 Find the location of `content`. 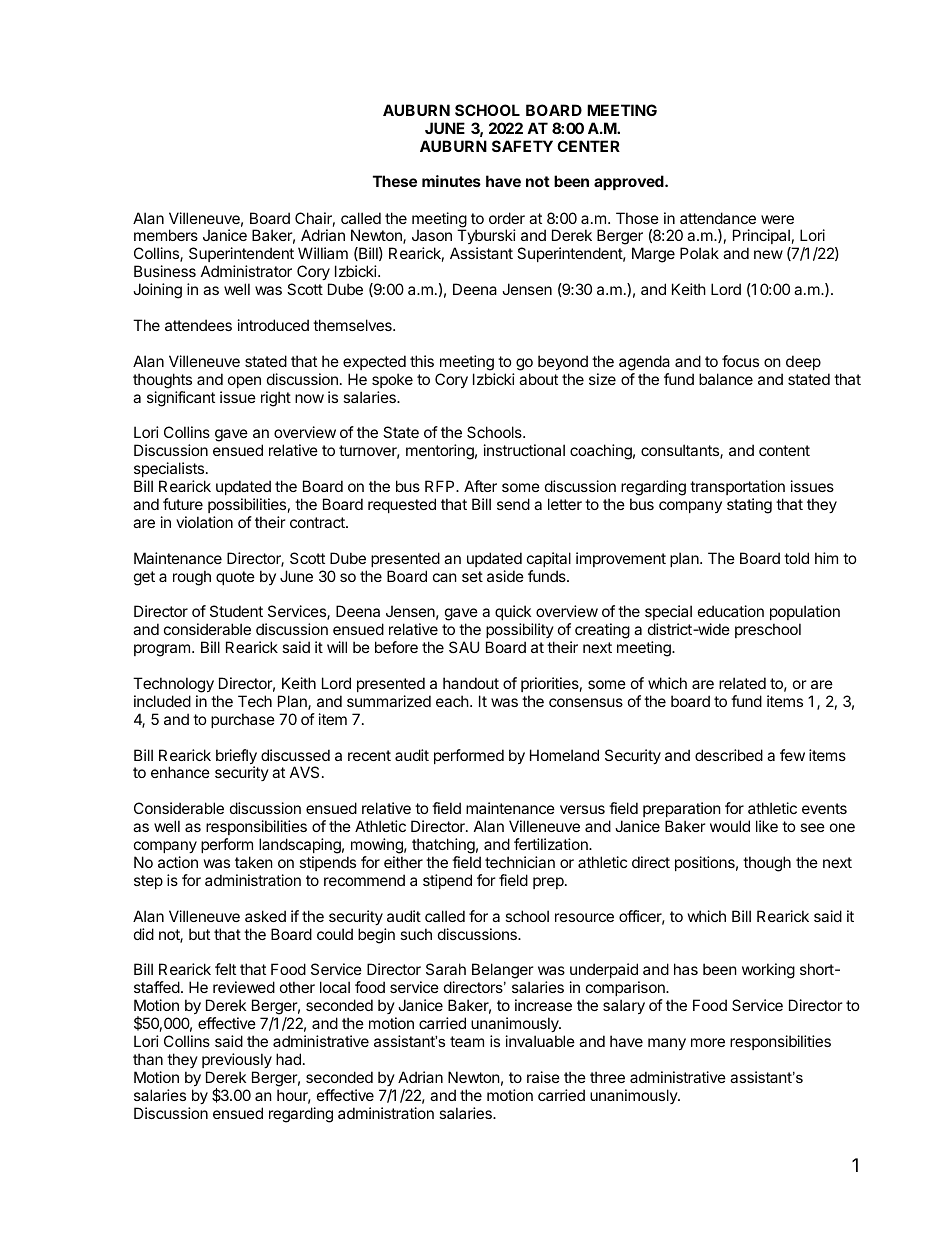

content is located at coordinates (784, 450).
